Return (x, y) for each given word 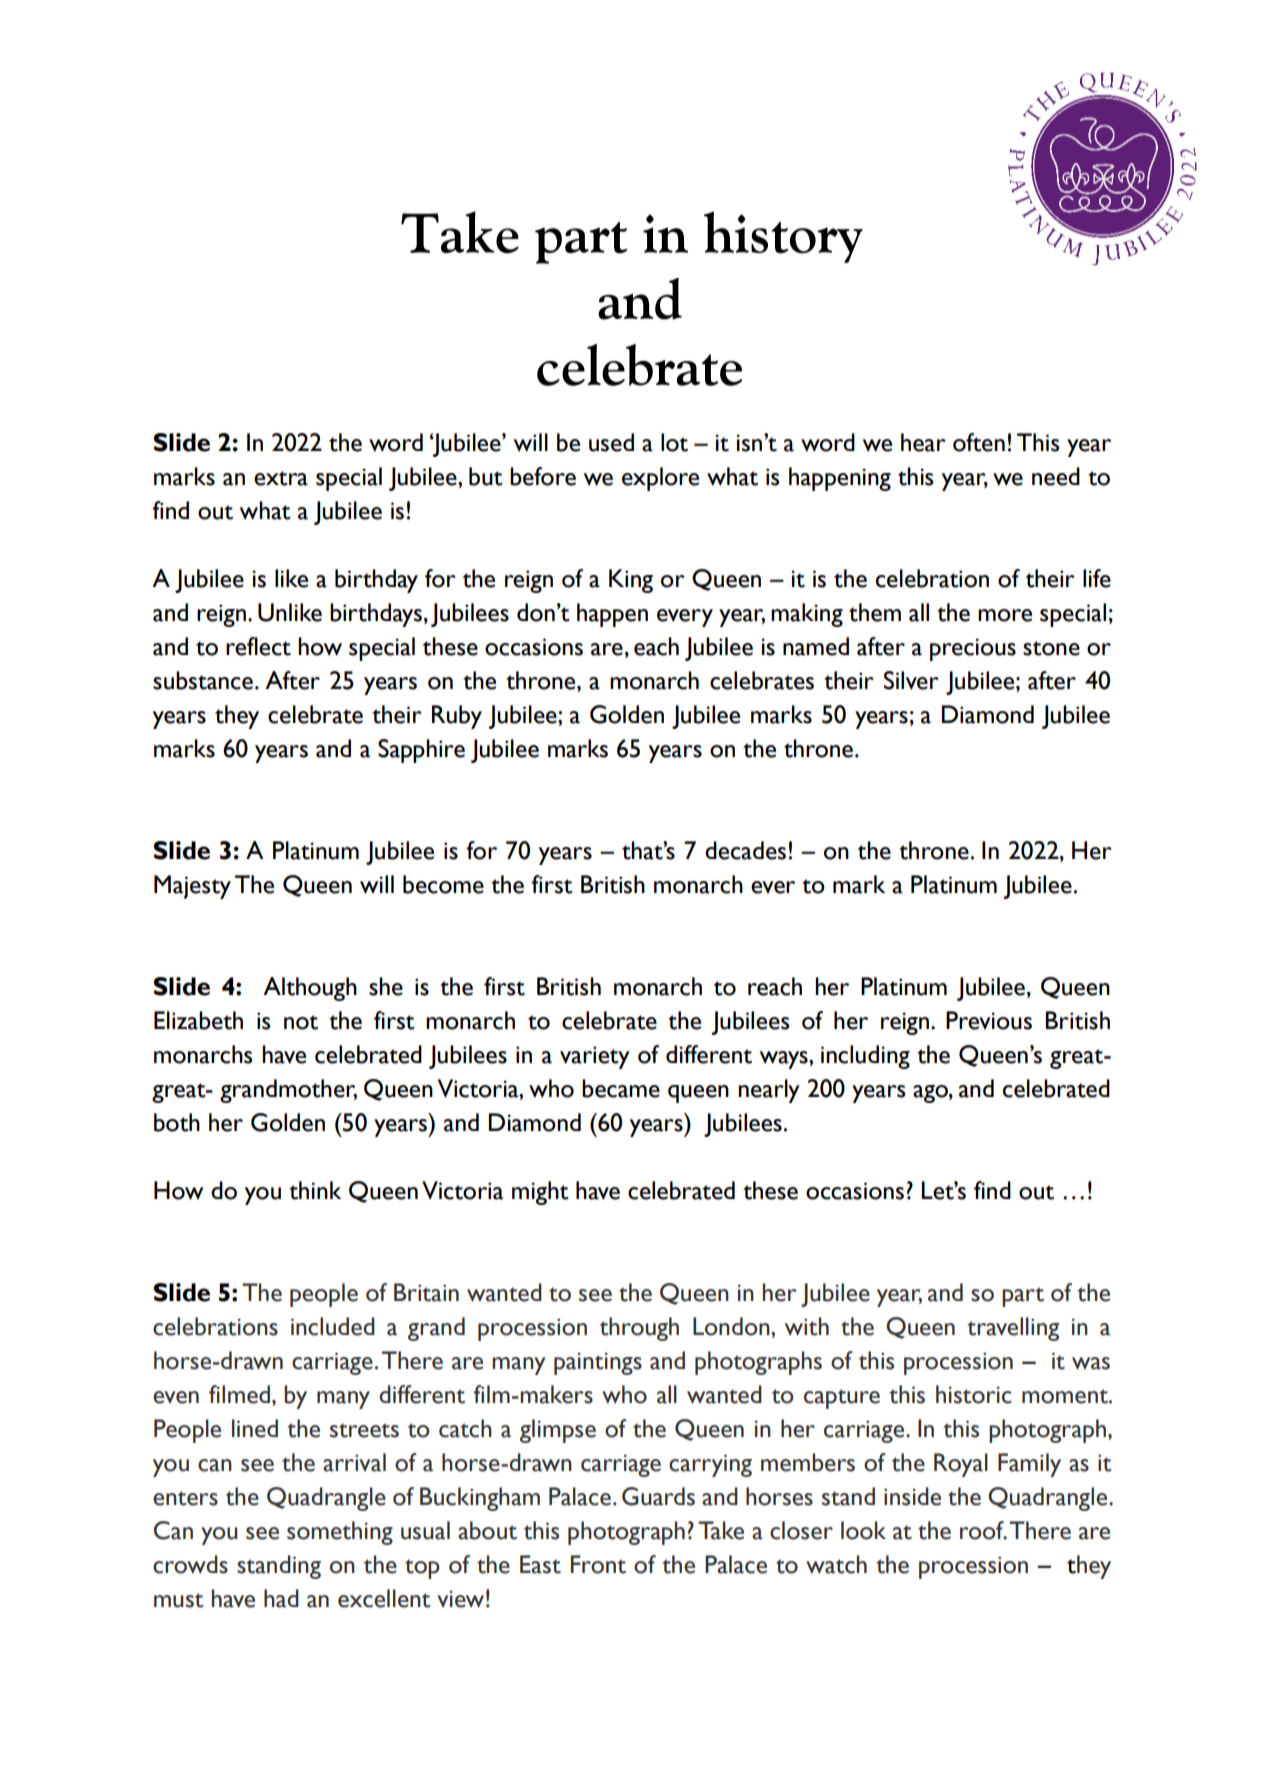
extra (281, 478)
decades (745, 850)
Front (598, 1564)
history (783, 237)
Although (310, 989)
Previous (989, 1020)
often (979, 442)
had (281, 1598)
